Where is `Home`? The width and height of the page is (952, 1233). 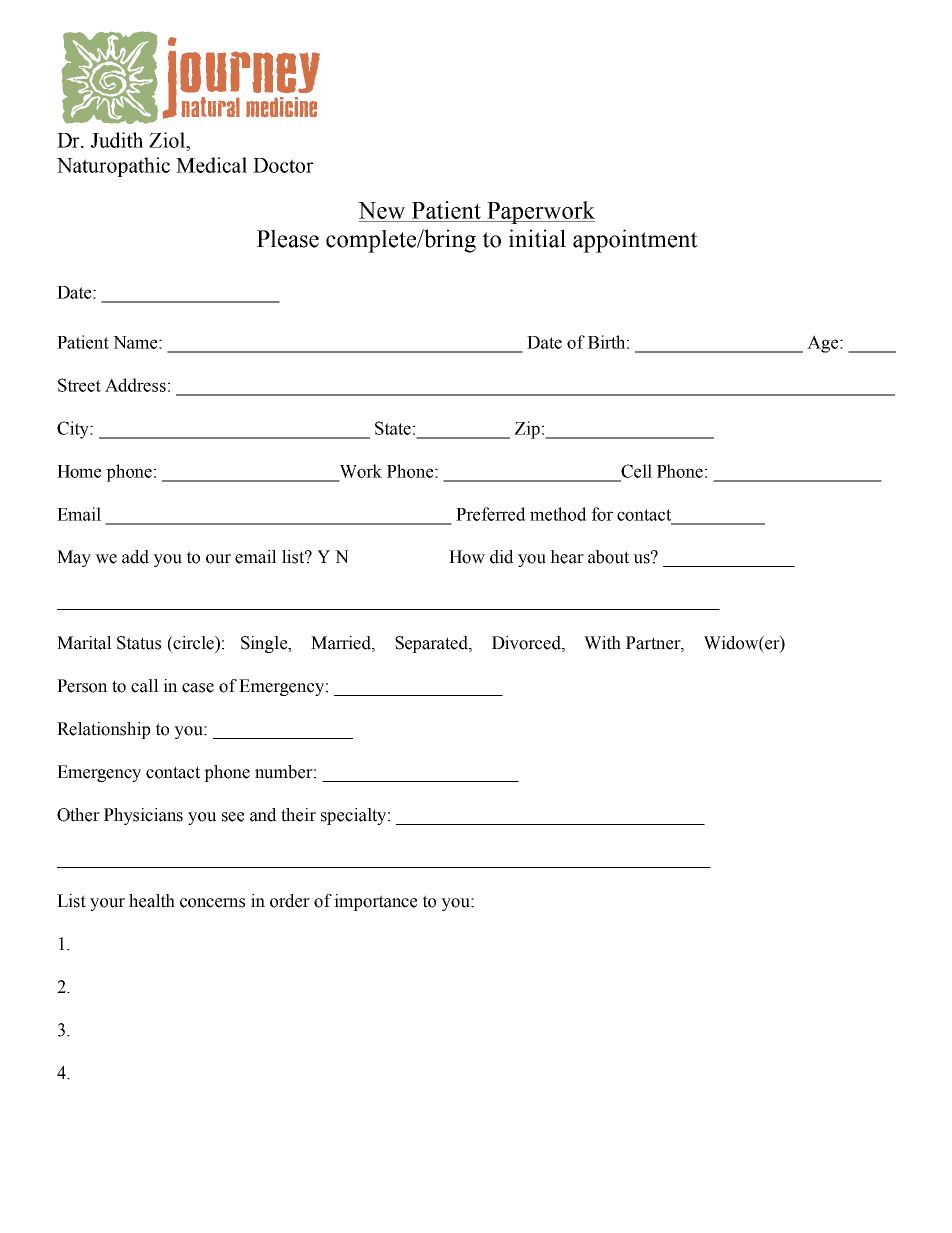
Home is located at coordinates (79, 471).
